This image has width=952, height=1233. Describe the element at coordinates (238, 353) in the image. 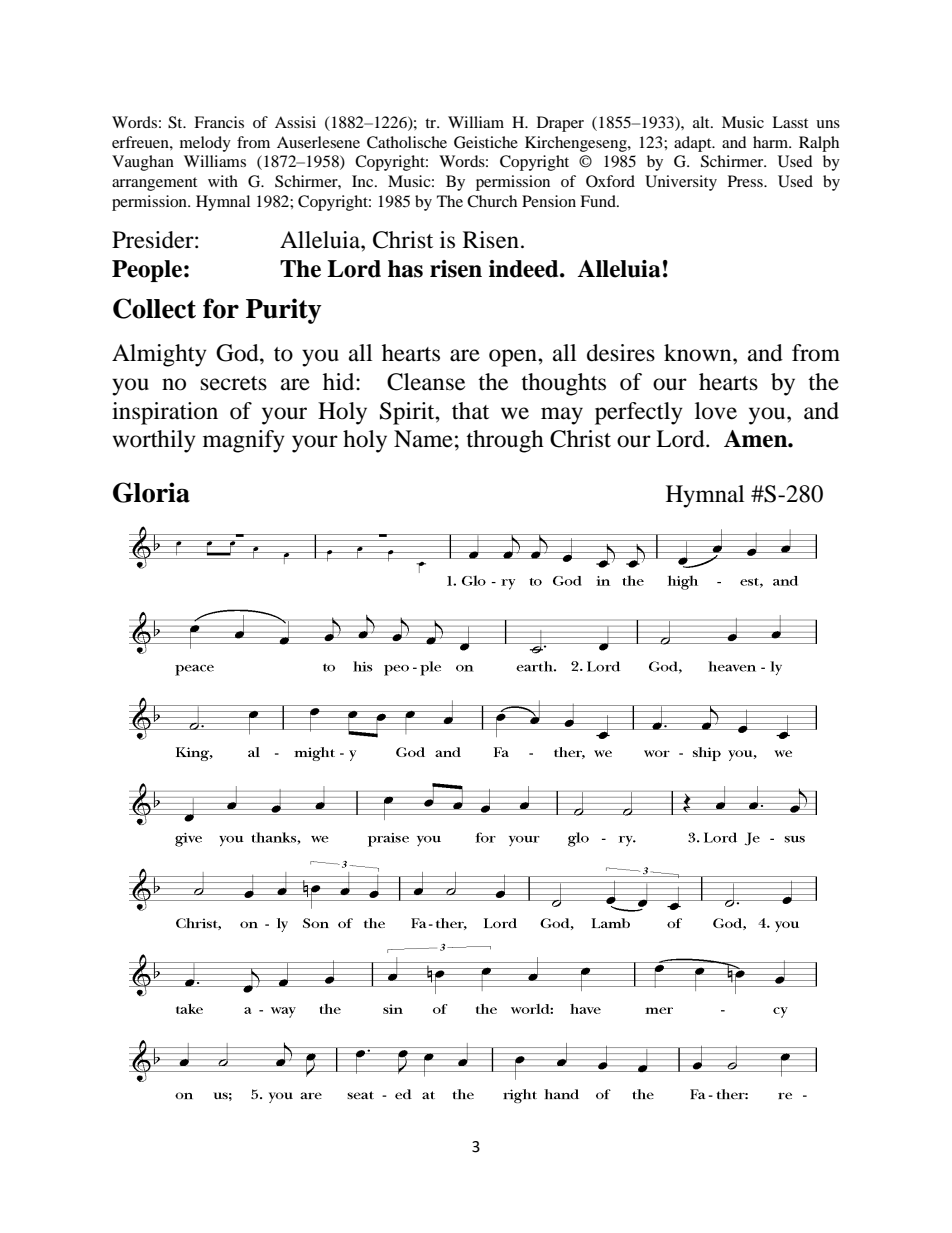

I see `God` at that location.
